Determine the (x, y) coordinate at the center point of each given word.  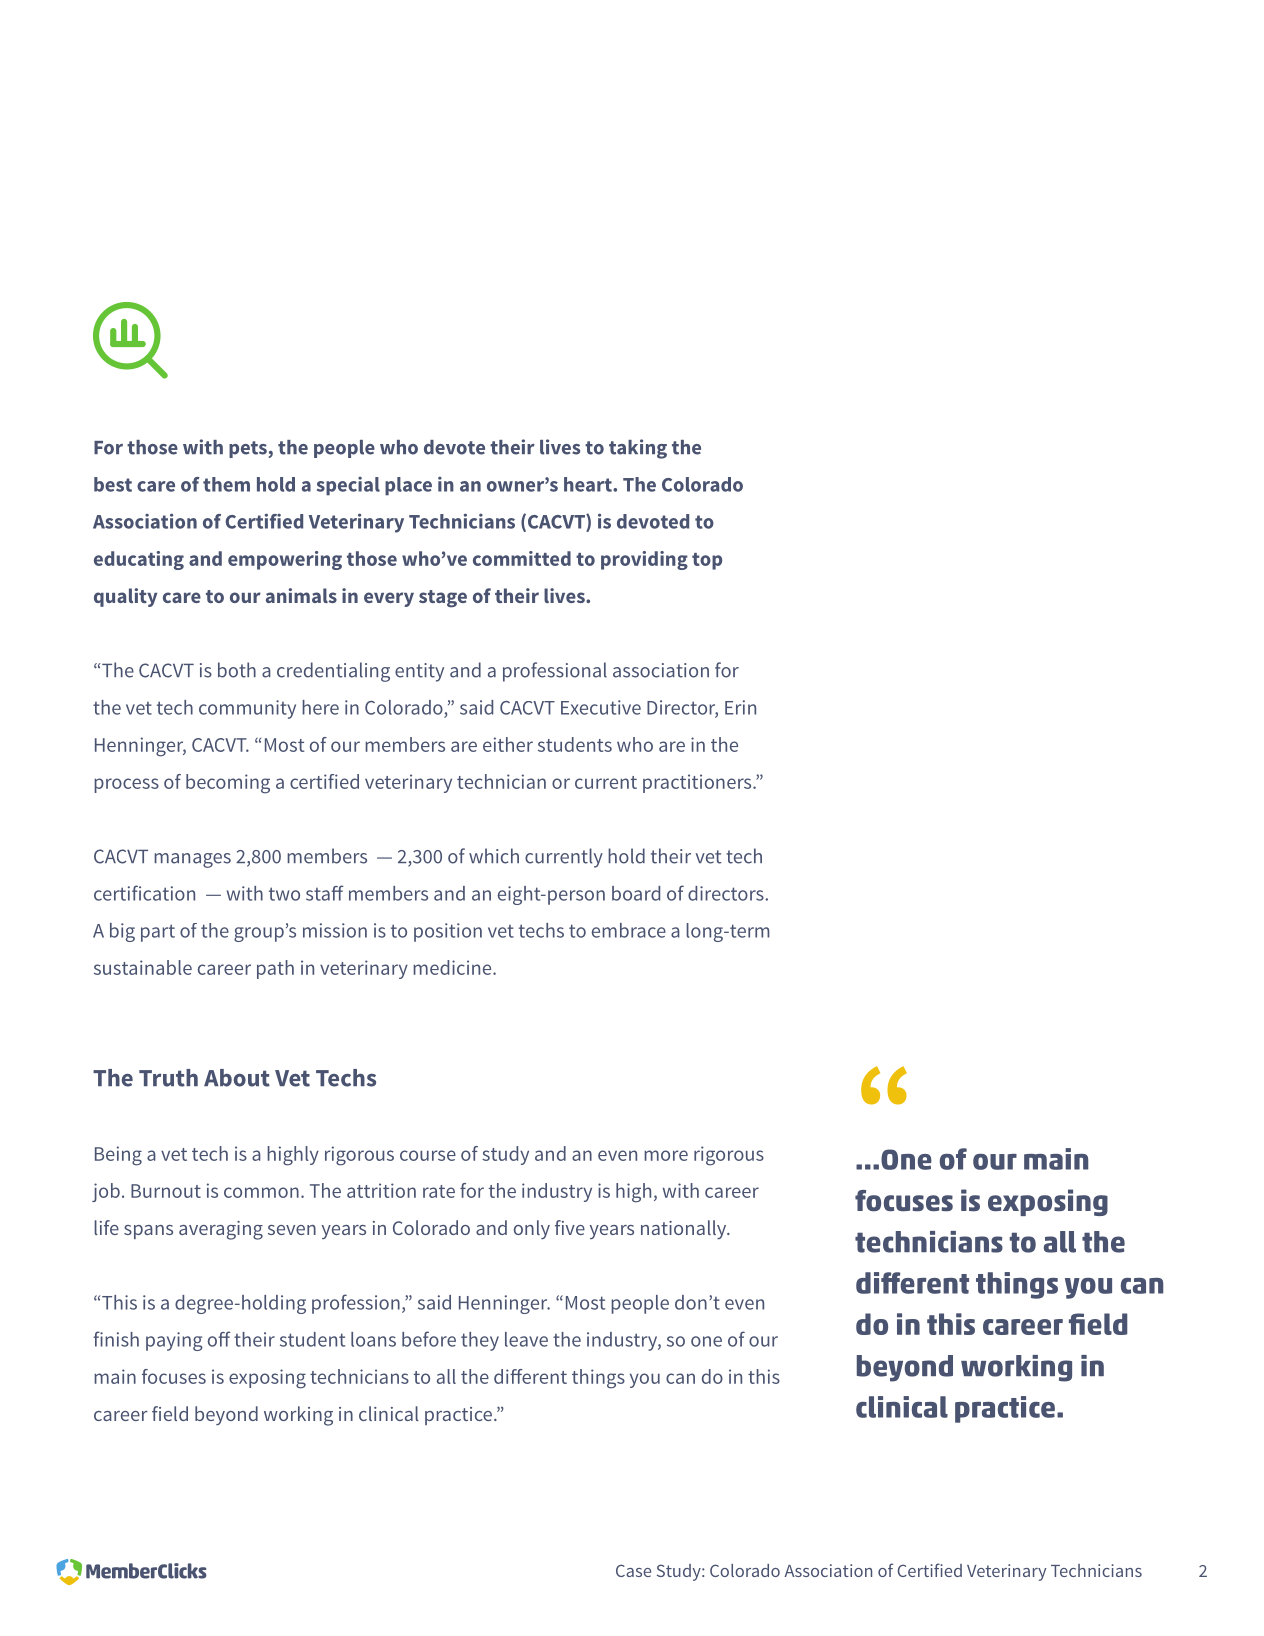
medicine (453, 967)
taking (638, 449)
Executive (601, 707)
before (429, 1339)
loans (373, 1339)
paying (174, 1341)
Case (633, 1570)
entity (419, 672)
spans (148, 1232)
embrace (629, 930)
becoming (228, 784)
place (408, 486)
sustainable (143, 967)
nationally (685, 1229)
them (226, 484)
